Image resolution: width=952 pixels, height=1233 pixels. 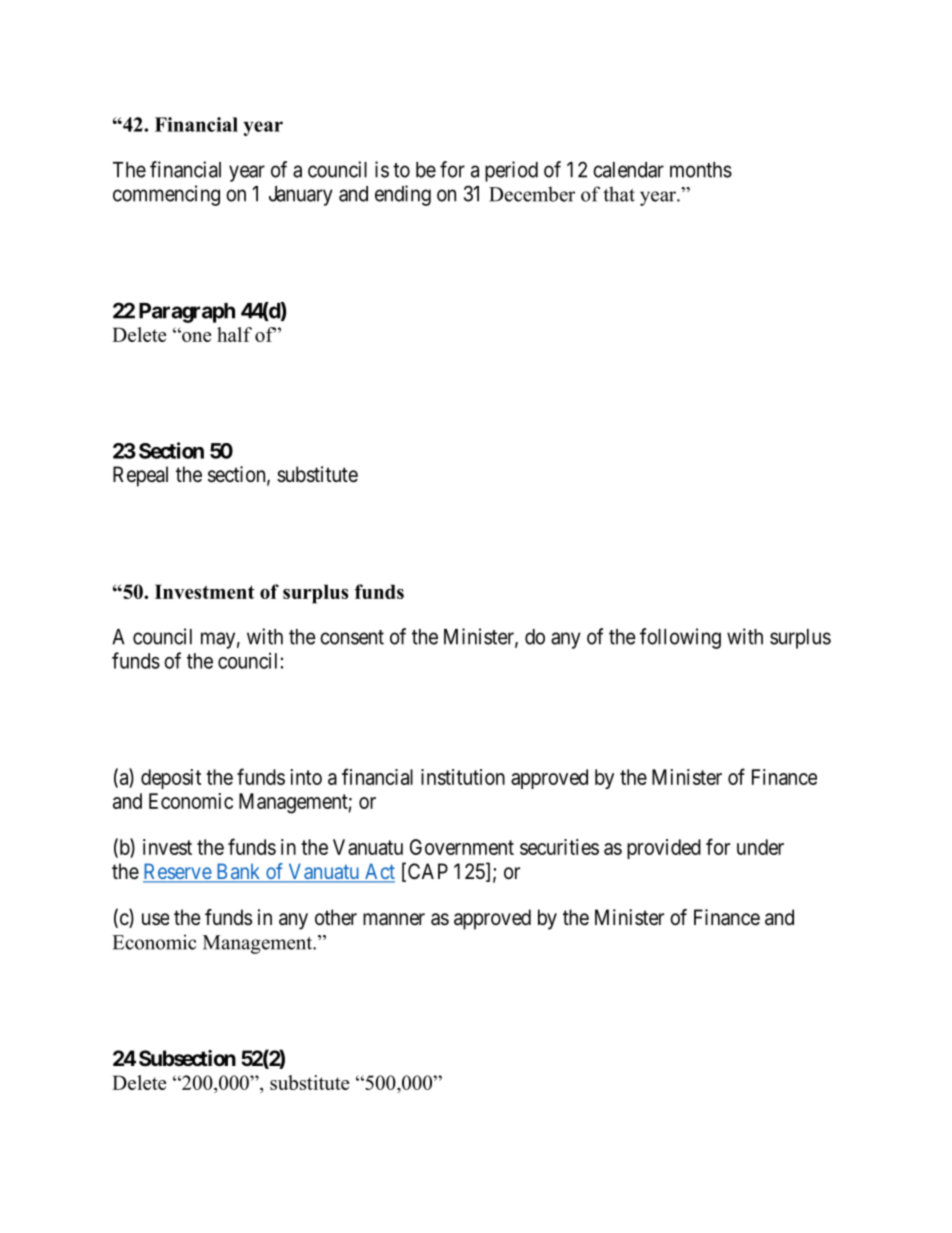 What do you see at coordinates (352, 637) in the screenshot?
I see `consent` at bounding box center [352, 637].
